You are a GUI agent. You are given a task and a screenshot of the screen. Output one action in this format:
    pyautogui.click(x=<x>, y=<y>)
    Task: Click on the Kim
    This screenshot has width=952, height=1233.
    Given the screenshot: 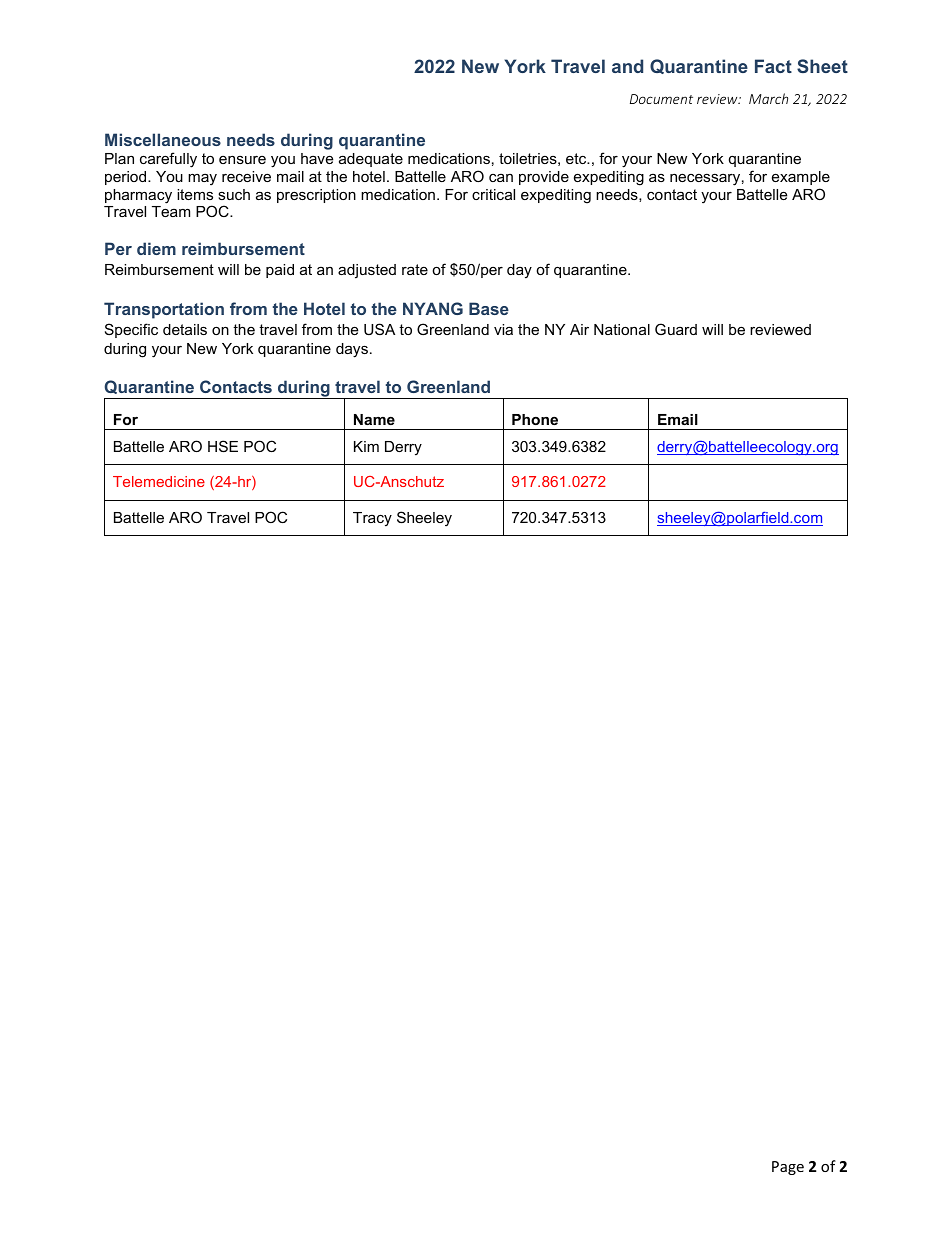 What is the action you would take?
    pyautogui.click(x=366, y=446)
